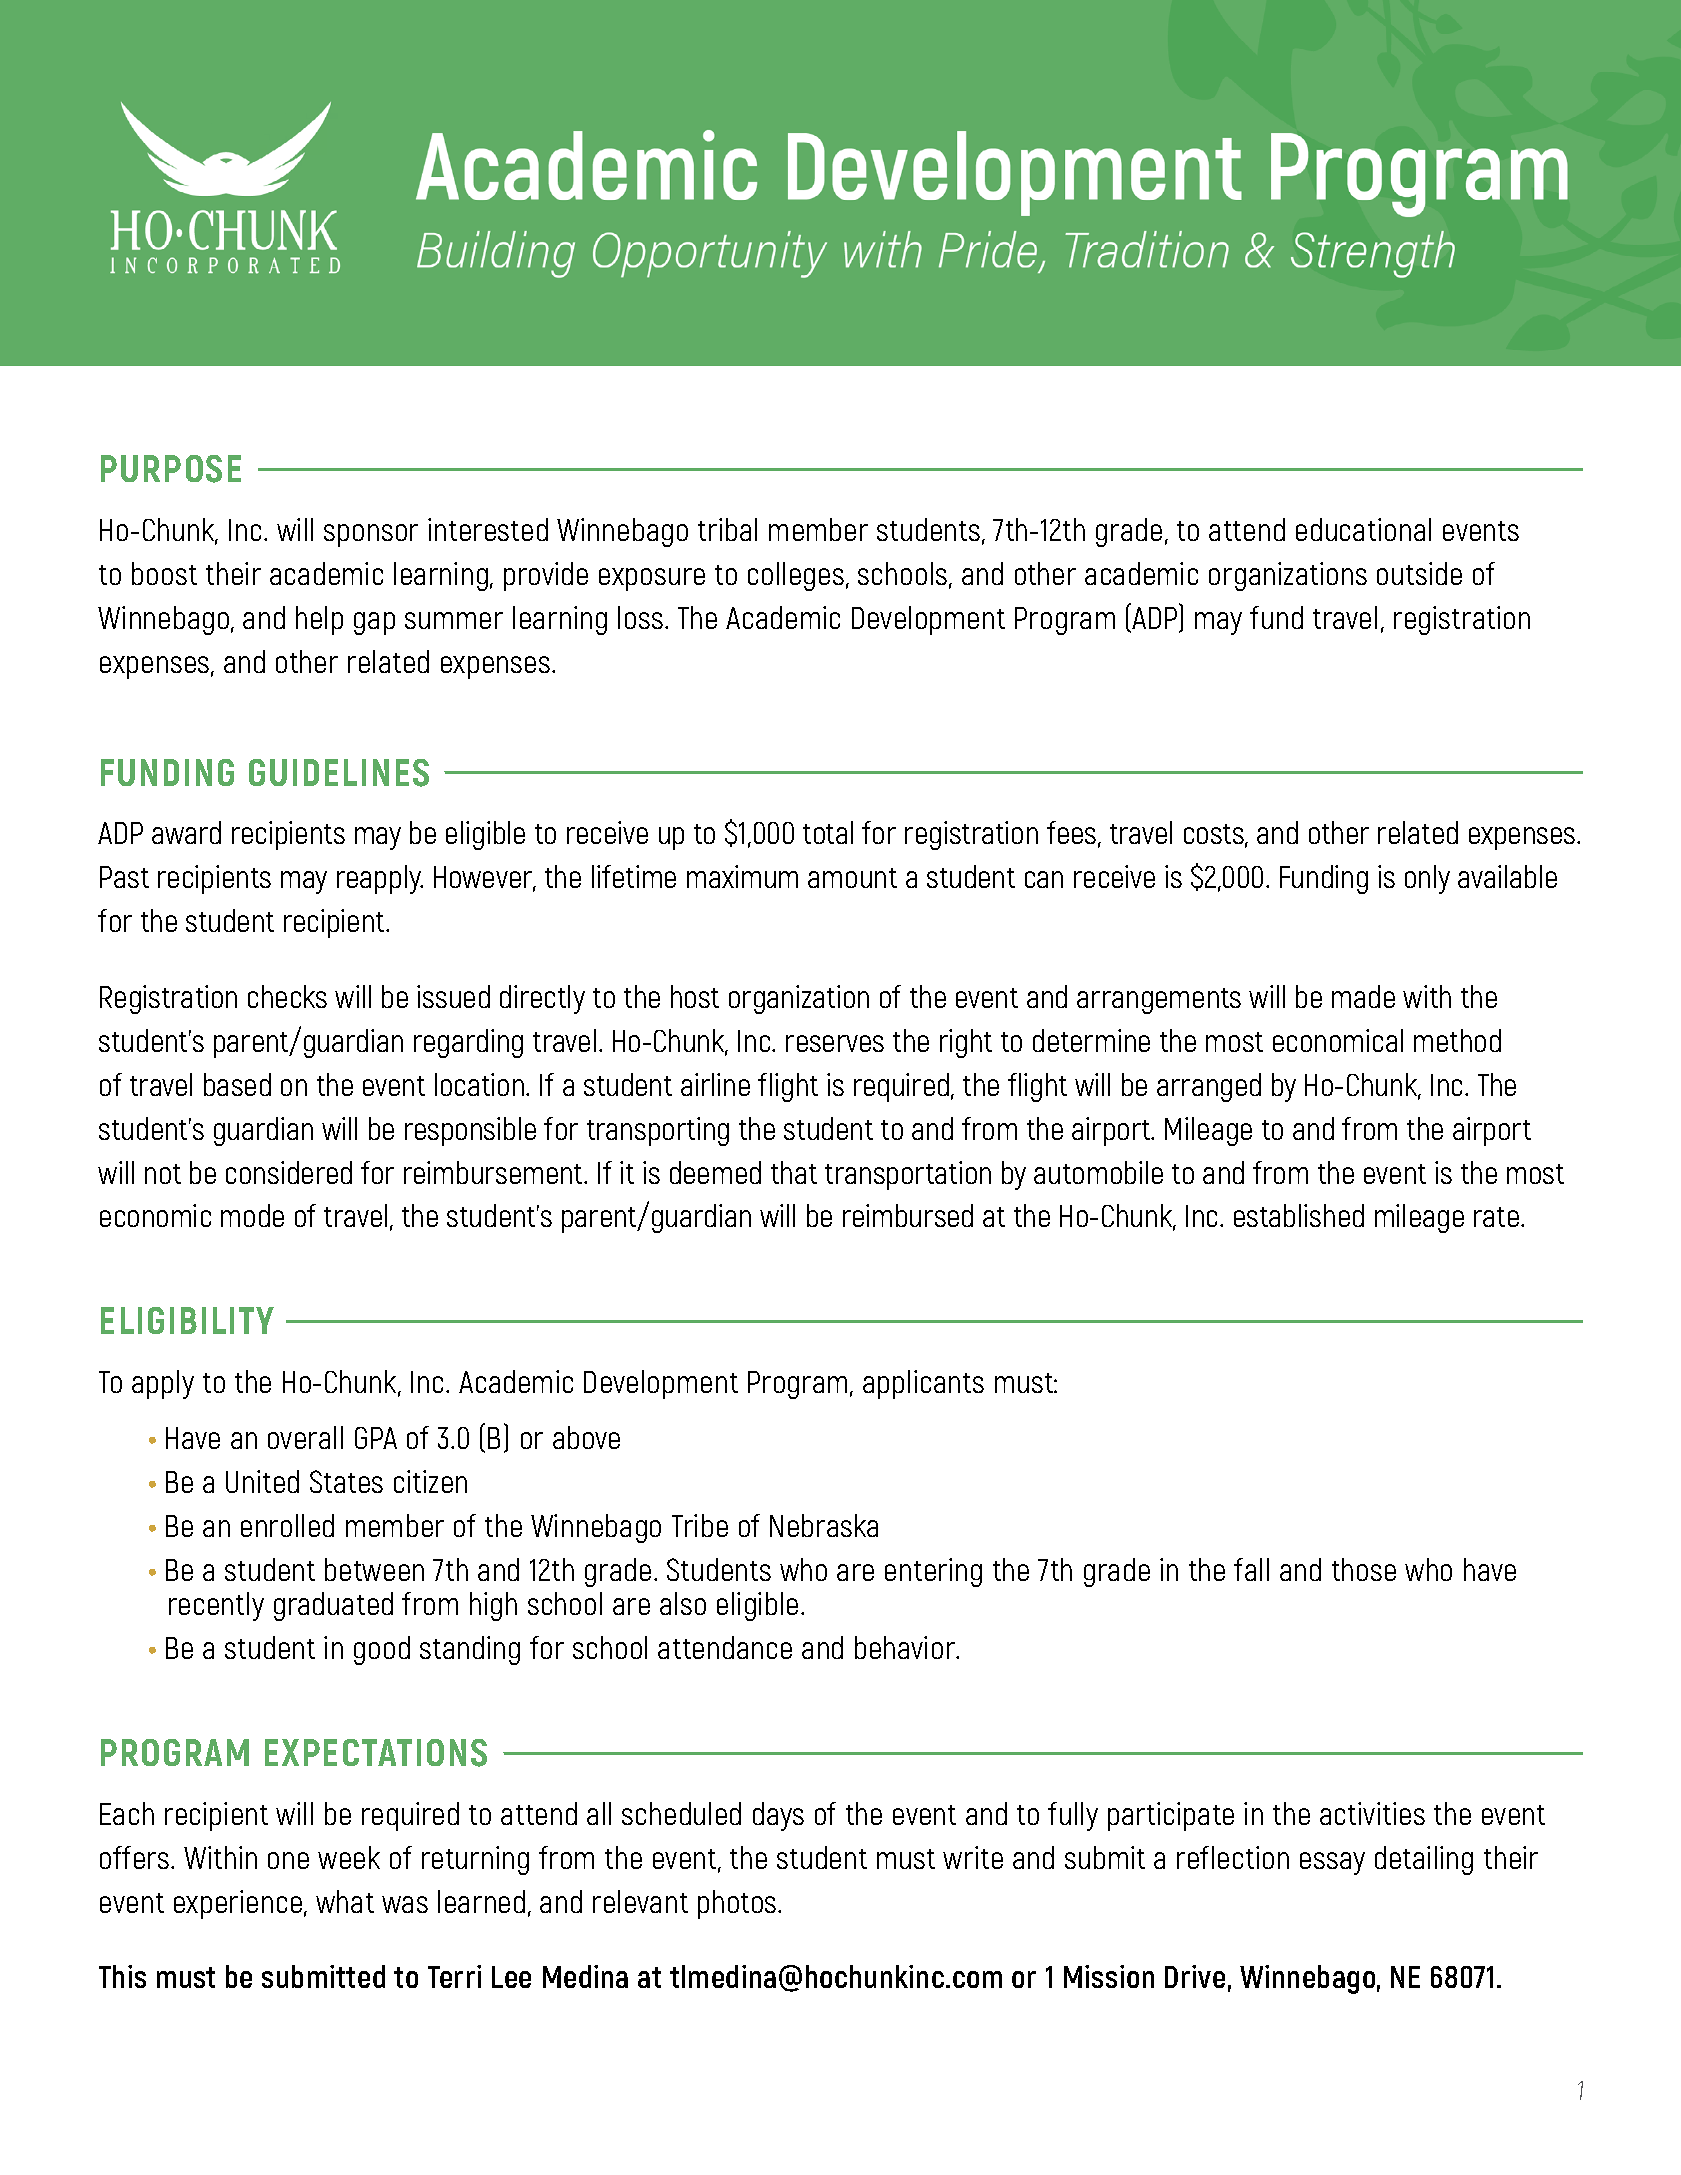 This page has width=1681, height=2175. What do you see at coordinates (727, 529) in the page?
I see `tribal` at bounding box center [727, 529].
